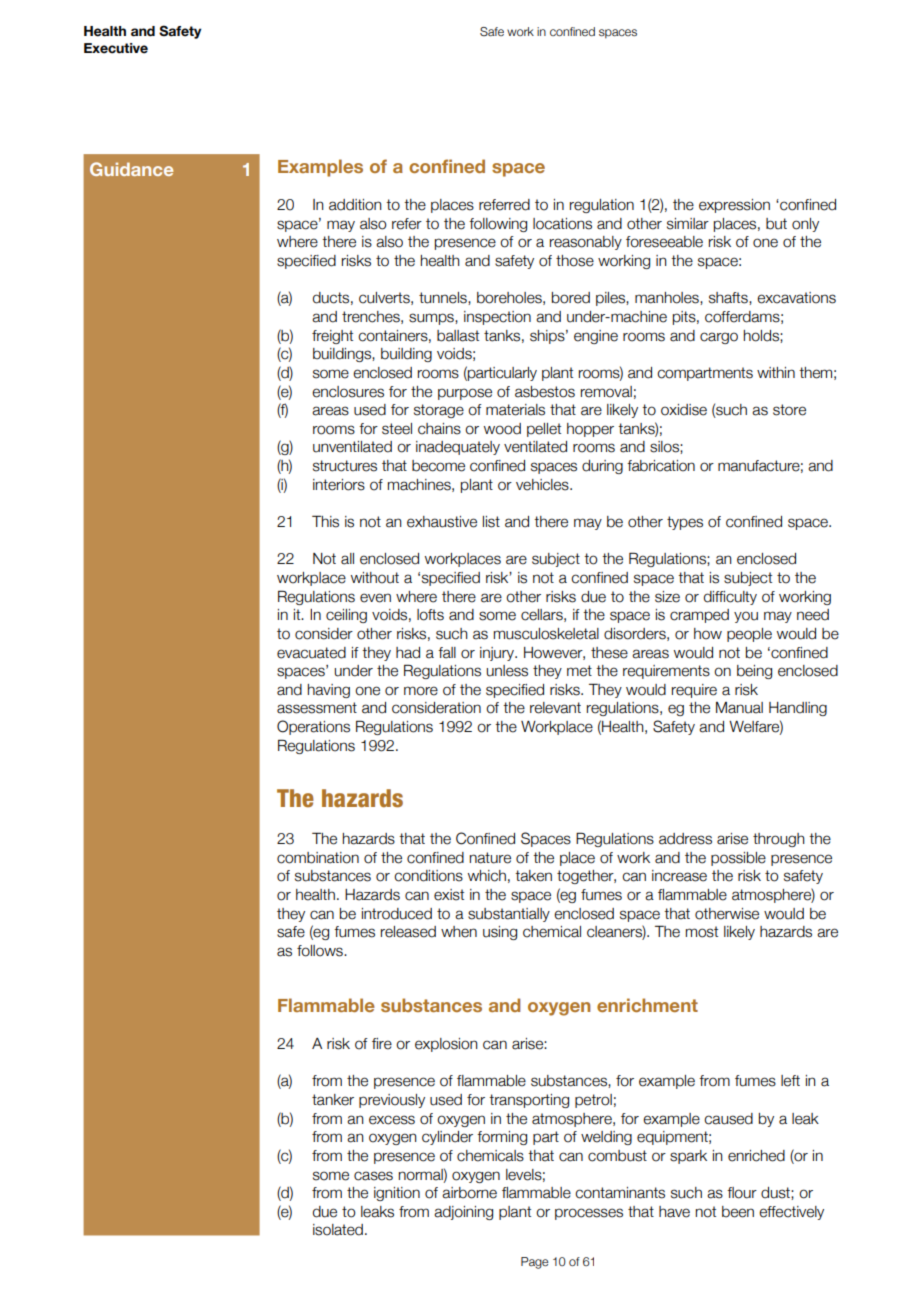 The image size is (924, 1308). What do you see at coordinates (734, 206) in the screenshot?
I see `expression` at bounding box center [734, 206].
